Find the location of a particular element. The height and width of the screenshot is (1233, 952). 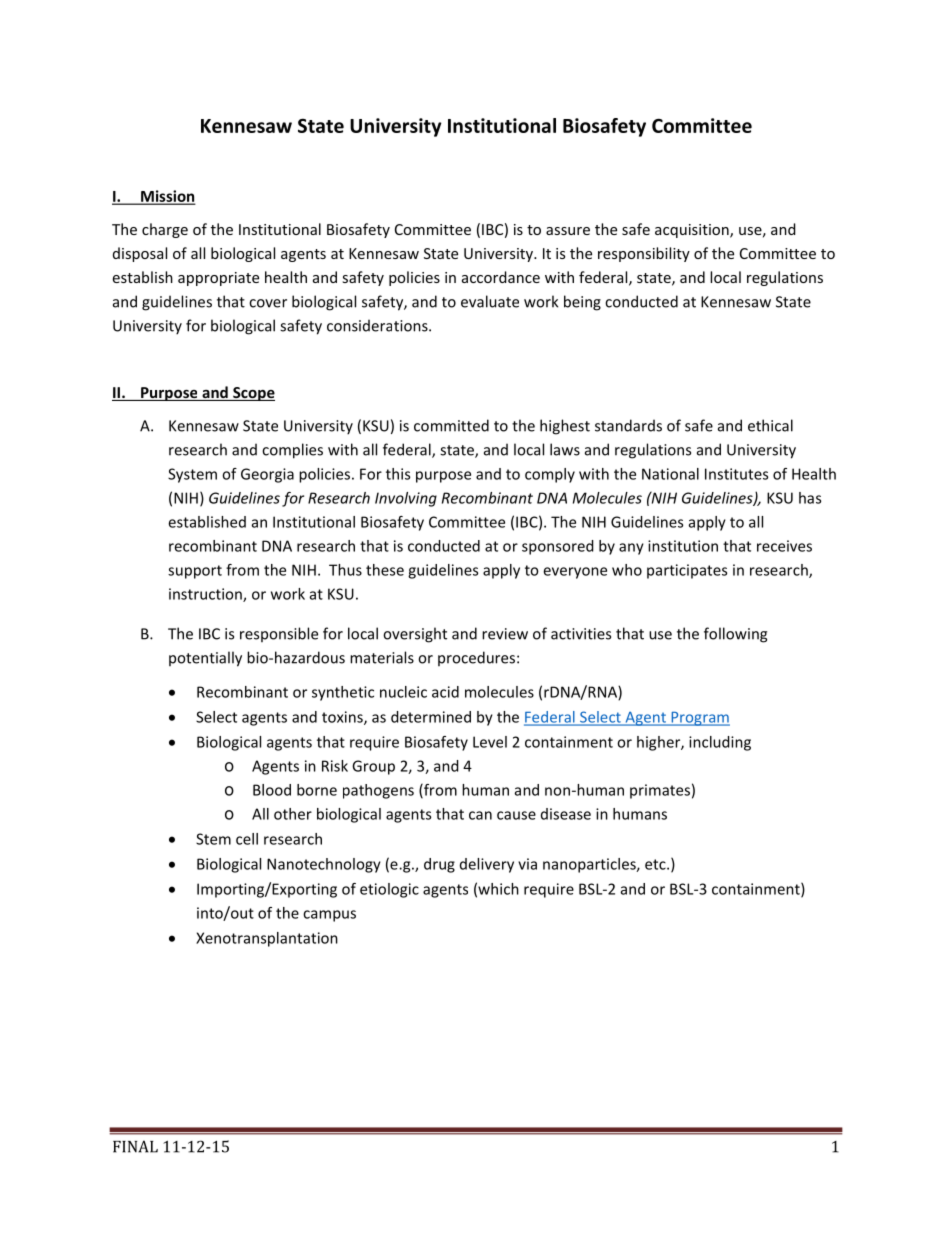

charge is located at coordinates (165, 230).
